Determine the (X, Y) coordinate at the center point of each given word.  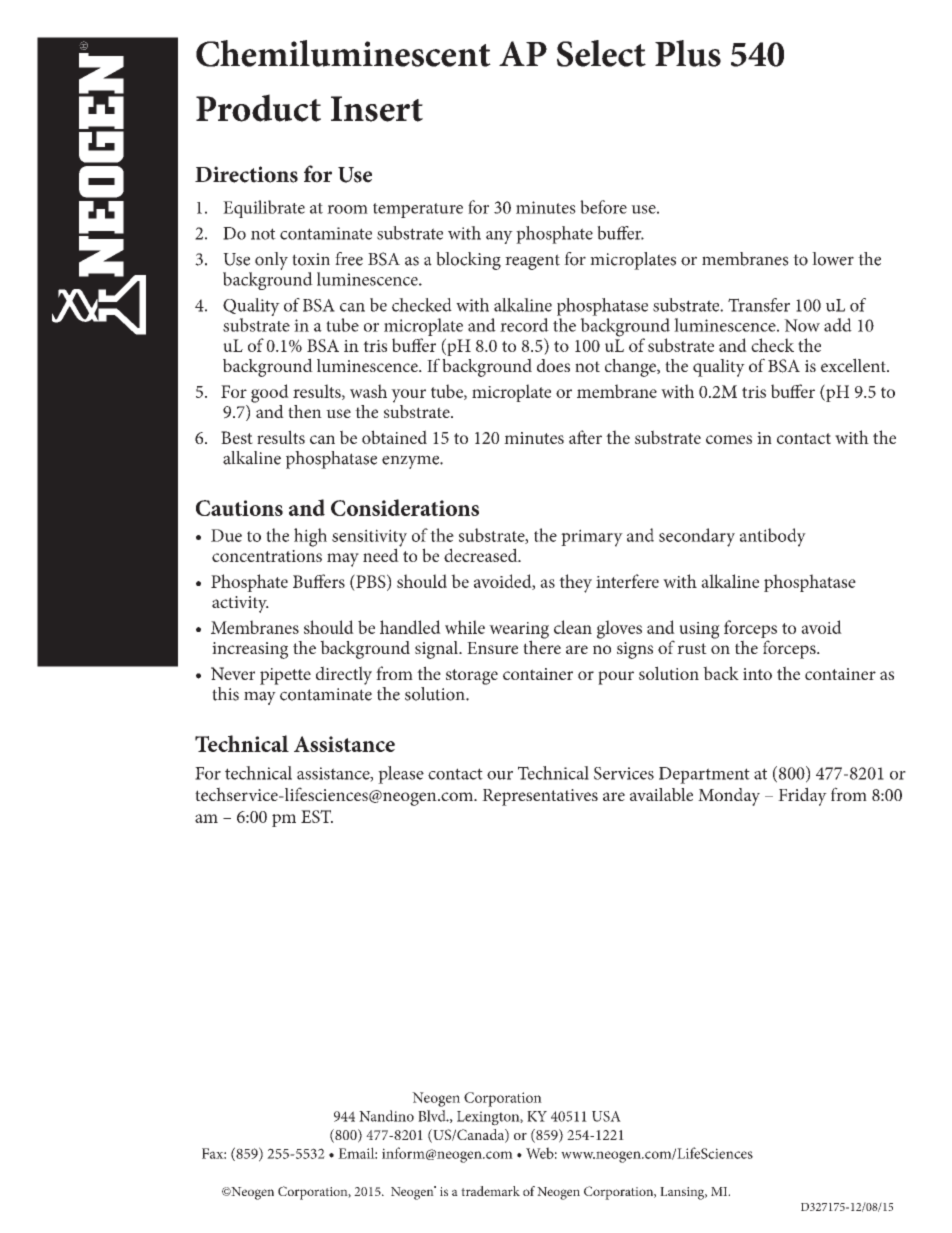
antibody (773, 537)
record (524, 325)
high (310, 537)
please (401, 775)
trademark (490, 1191)
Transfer (759, 305)
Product (258, 108)
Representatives (540, 797)
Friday (802, 796)
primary (592, 538)
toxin (311, 259)
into (757, 674)
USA (606, 1116)
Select (601, 53)
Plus (688, 53)
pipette (285, 676)
